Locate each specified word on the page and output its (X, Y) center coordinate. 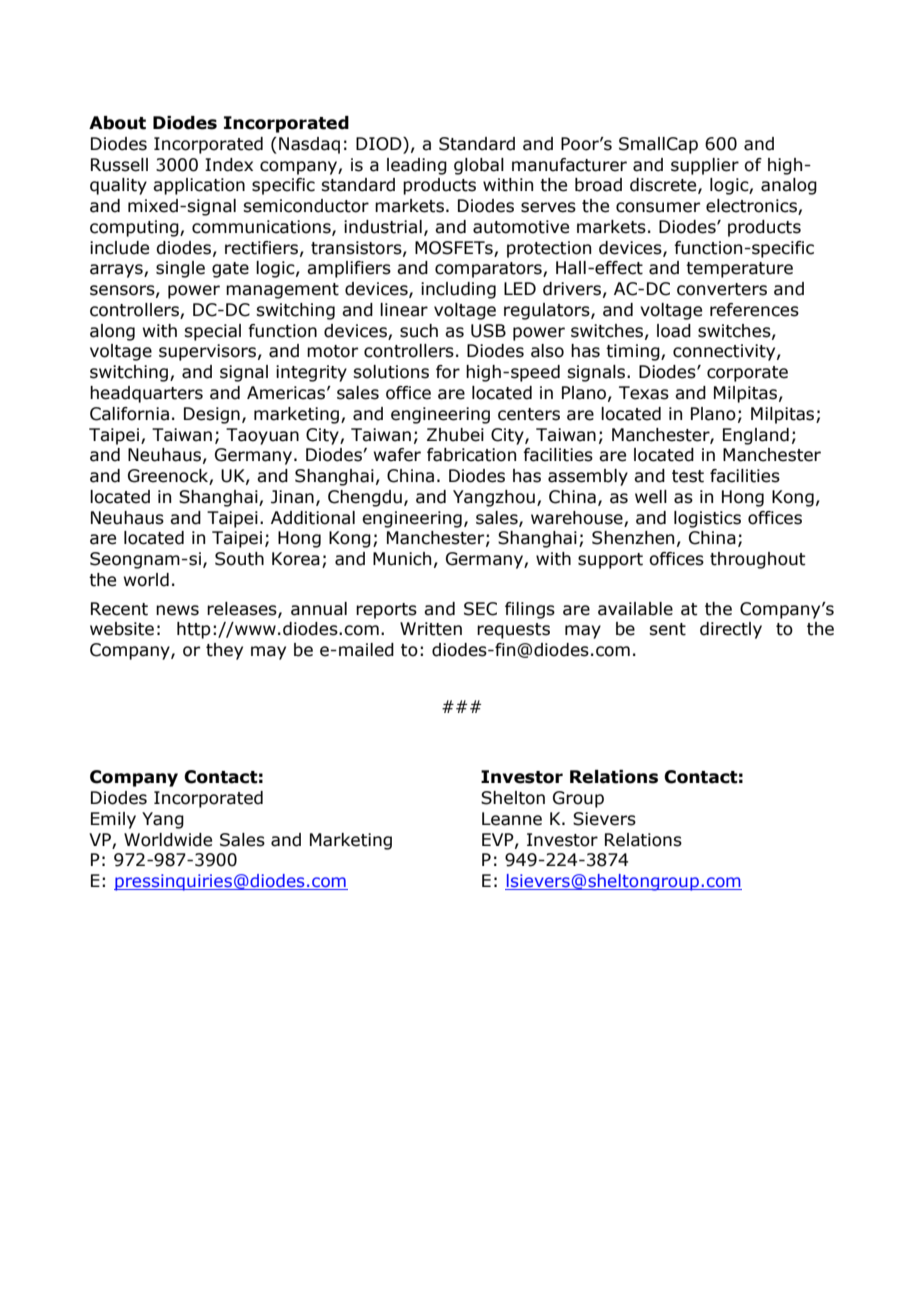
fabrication (471, 455)
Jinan (292, 497)
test (688, 476)
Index (229, 165)
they (224, 651)
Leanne (512, 819)
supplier (705, 166)
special (212, 332)
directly (731, 630)
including (458, 290)
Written (431, 629)
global (479, 166)
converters (722, 289)
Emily (113, 820)
